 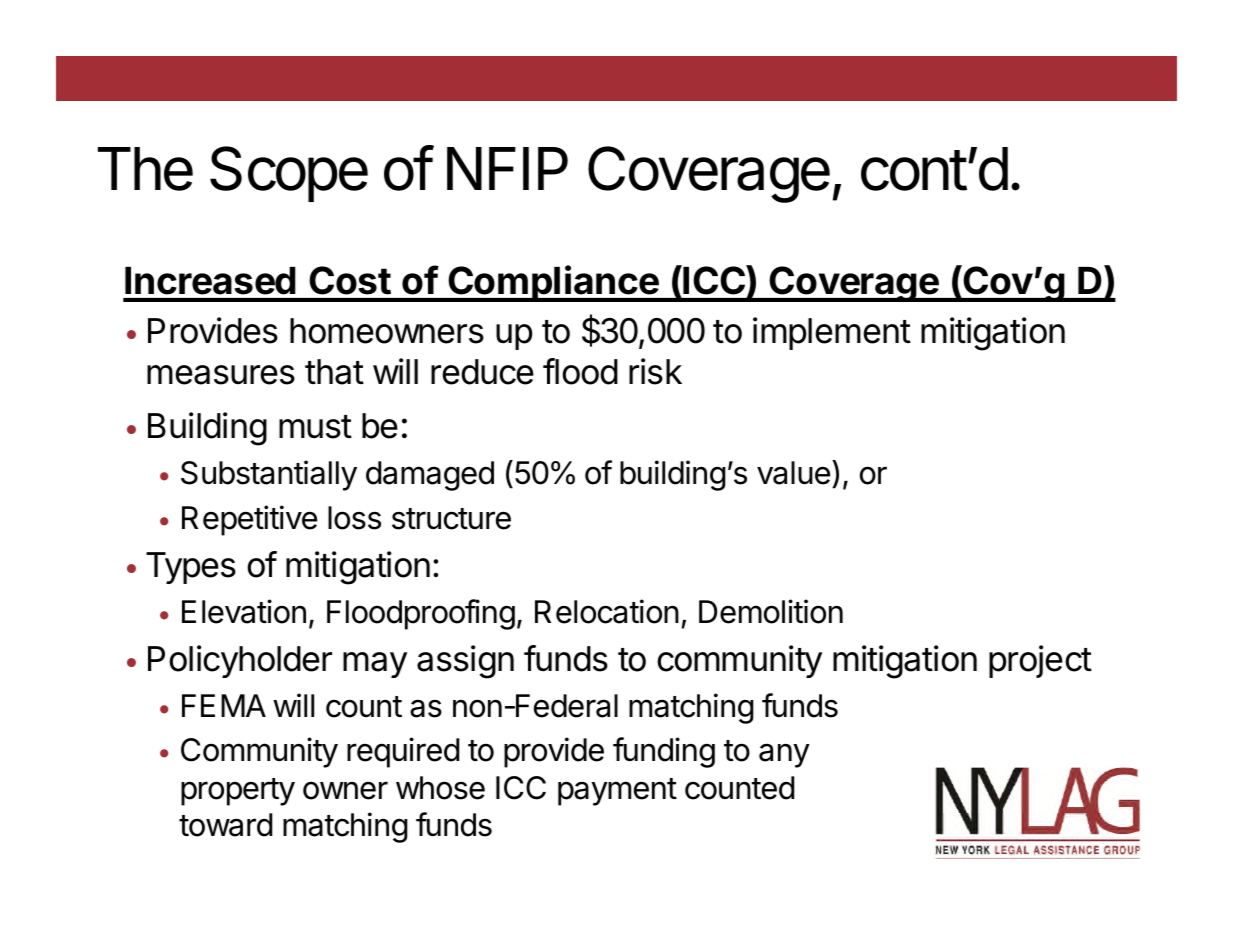 I want to click on NFIP, so click(x=507, y=168).
